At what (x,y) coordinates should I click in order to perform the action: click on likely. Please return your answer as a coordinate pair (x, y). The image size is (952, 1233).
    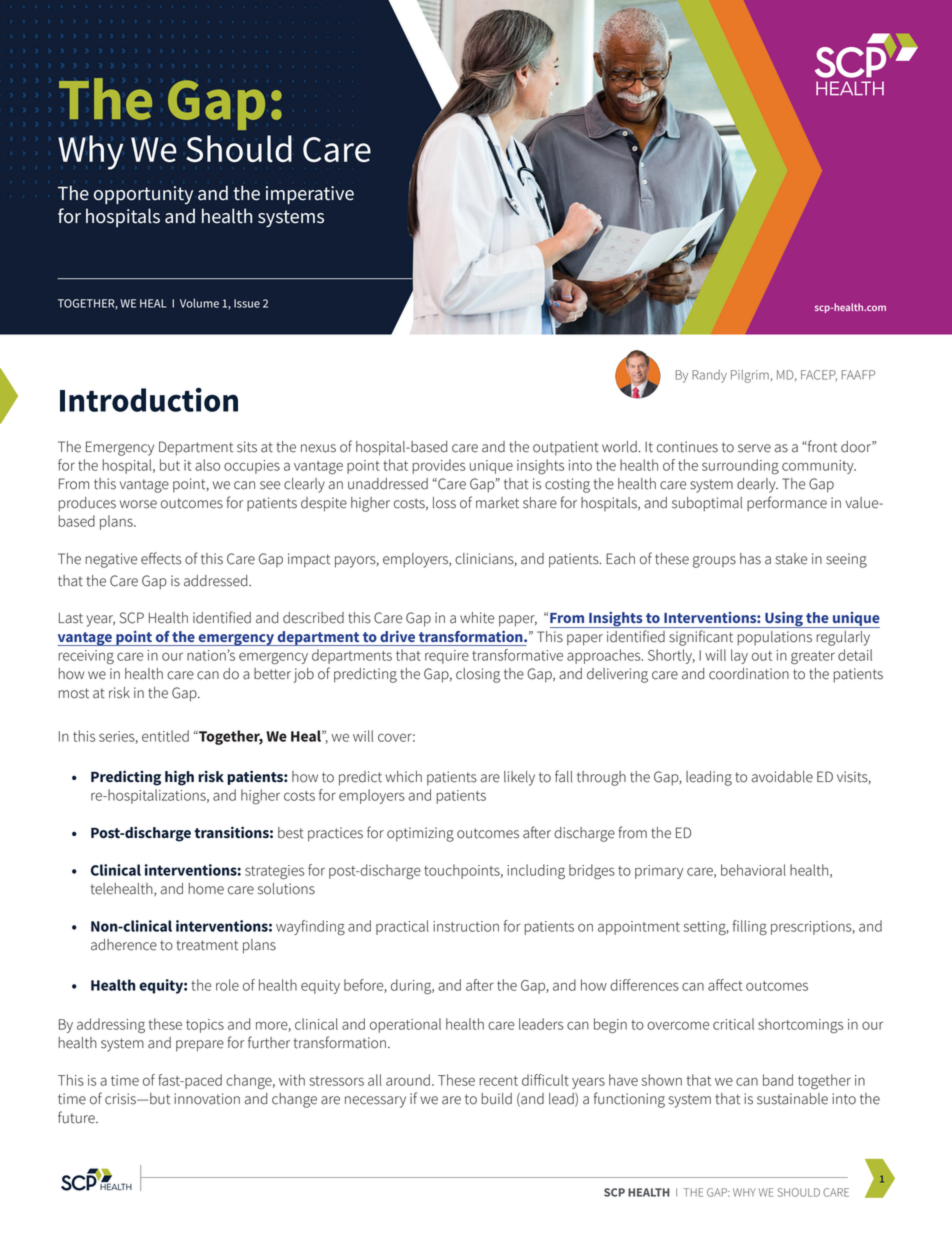
    Looking at the image, I should click on (519, 778).
